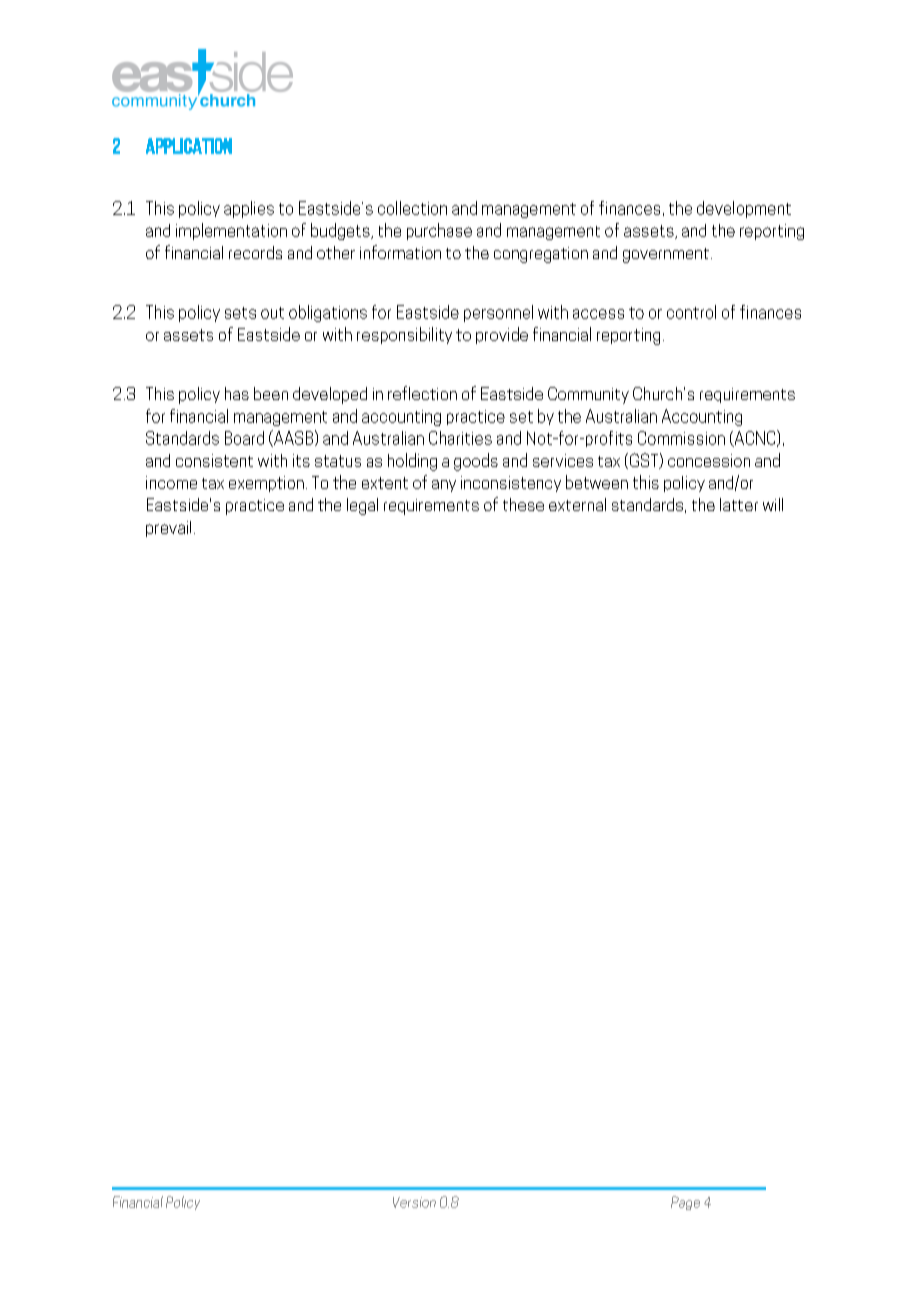 The height and width of the document is (1308, 924). What do you see at coordinates (422, 393) in the document?
I see `reflection` at bounding box center [422, 393].
